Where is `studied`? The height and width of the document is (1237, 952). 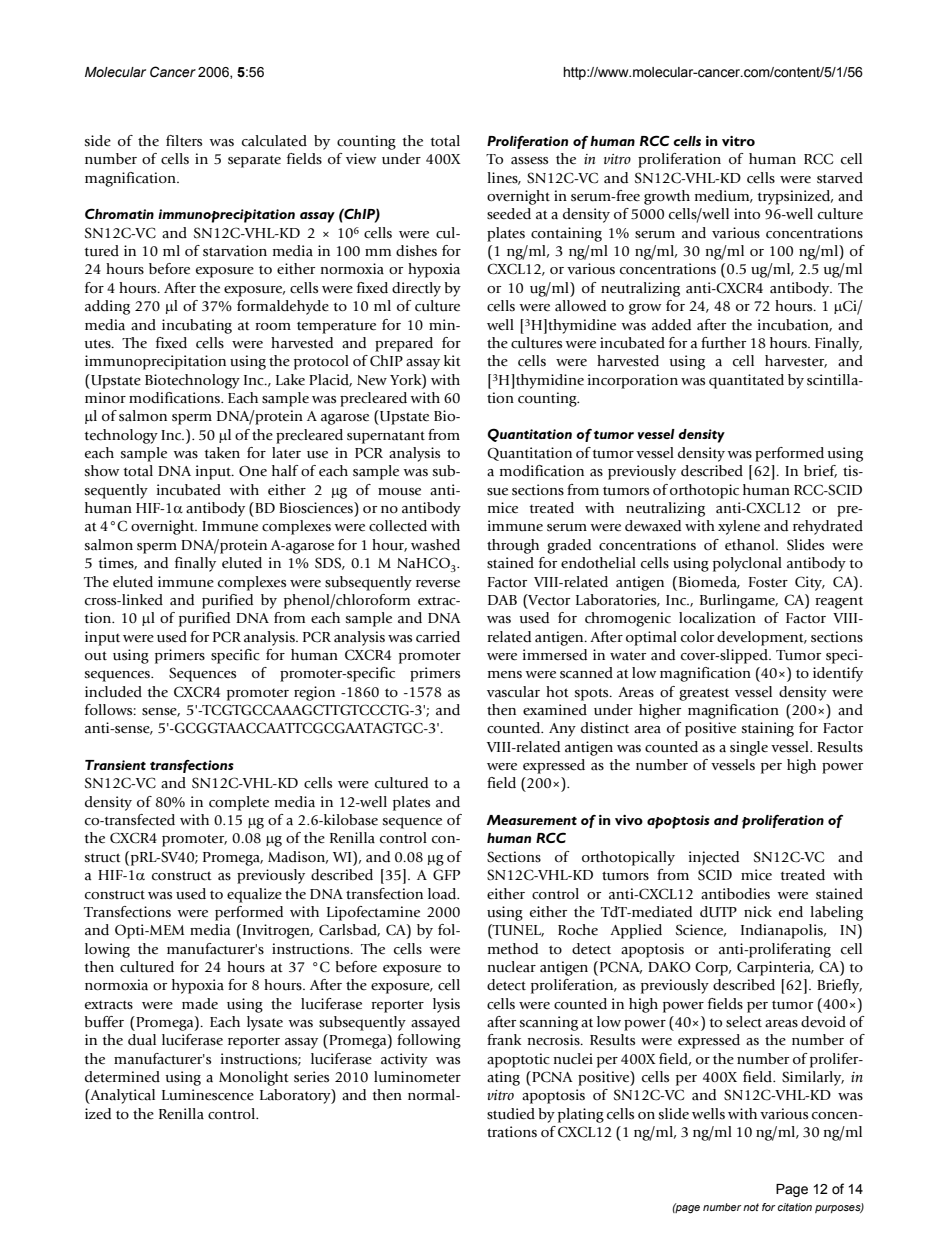
studied is located at coordinates (511, 1114).
